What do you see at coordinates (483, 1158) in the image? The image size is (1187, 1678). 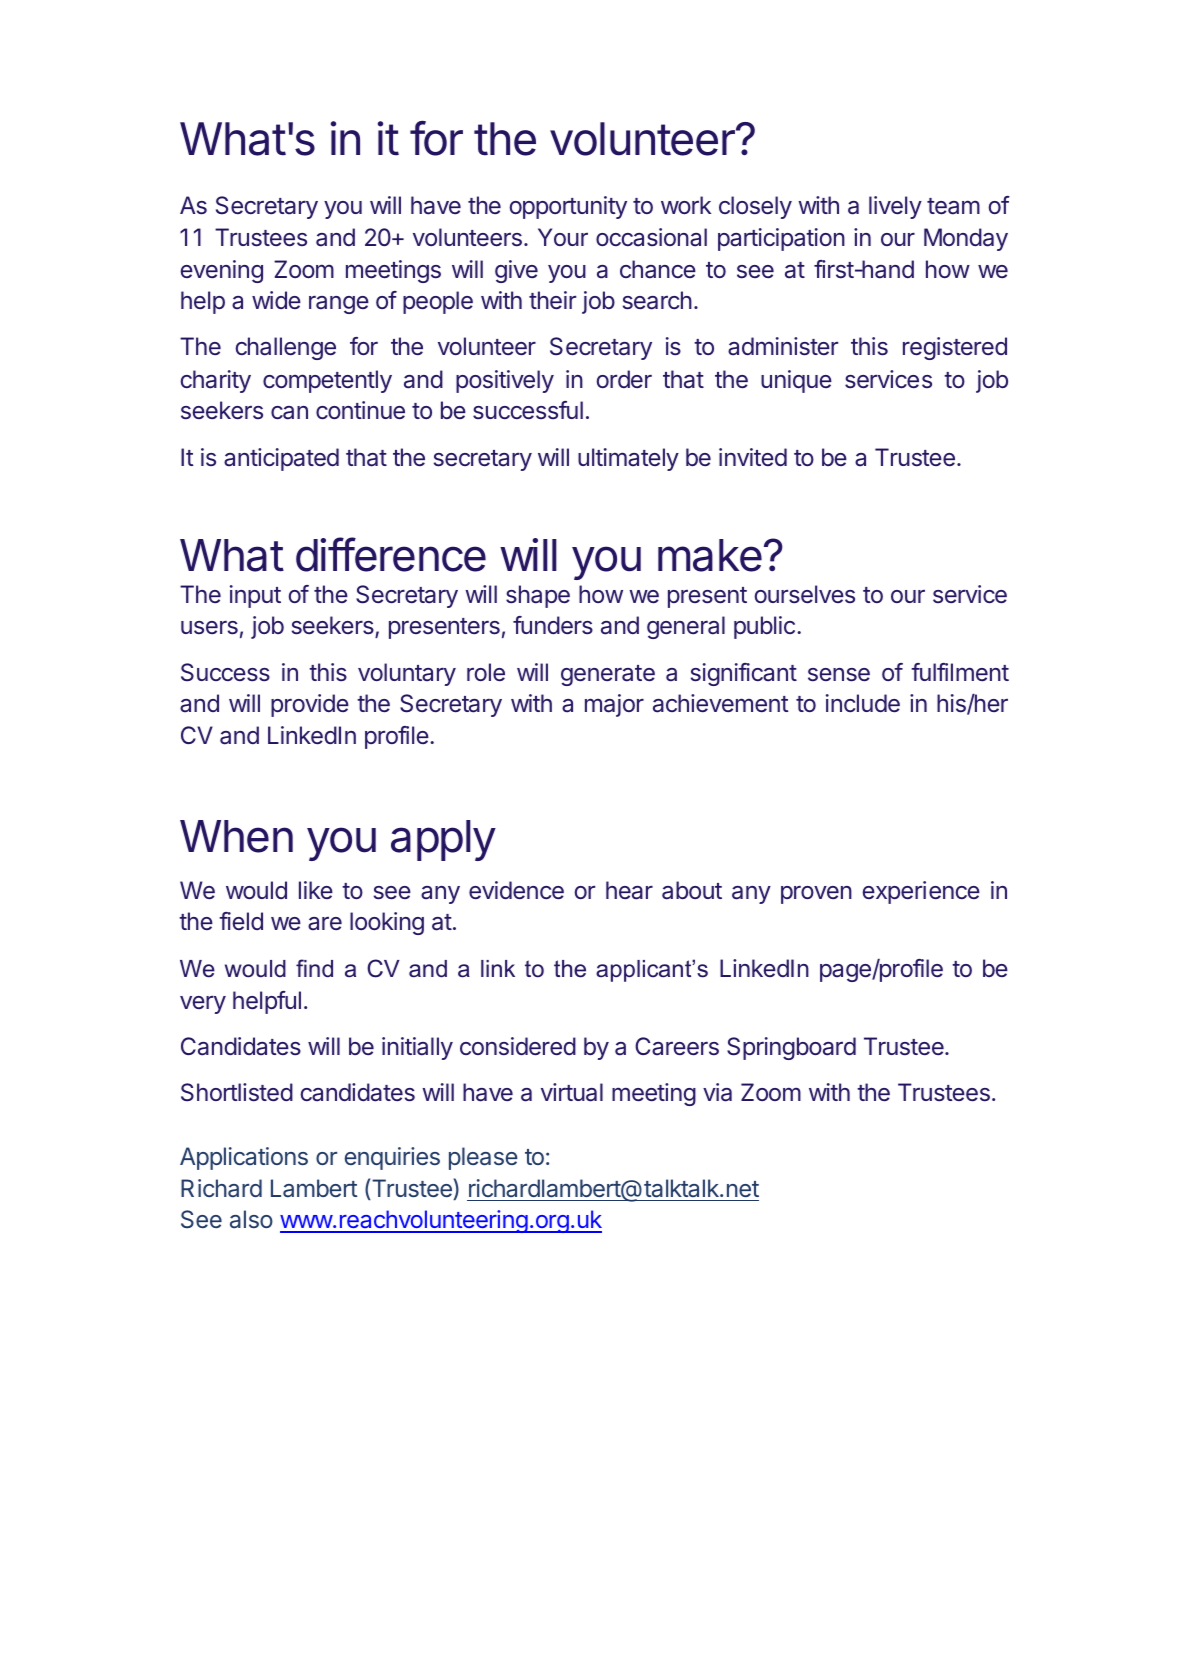 I see `please` at bounding box center [483, 1158].
